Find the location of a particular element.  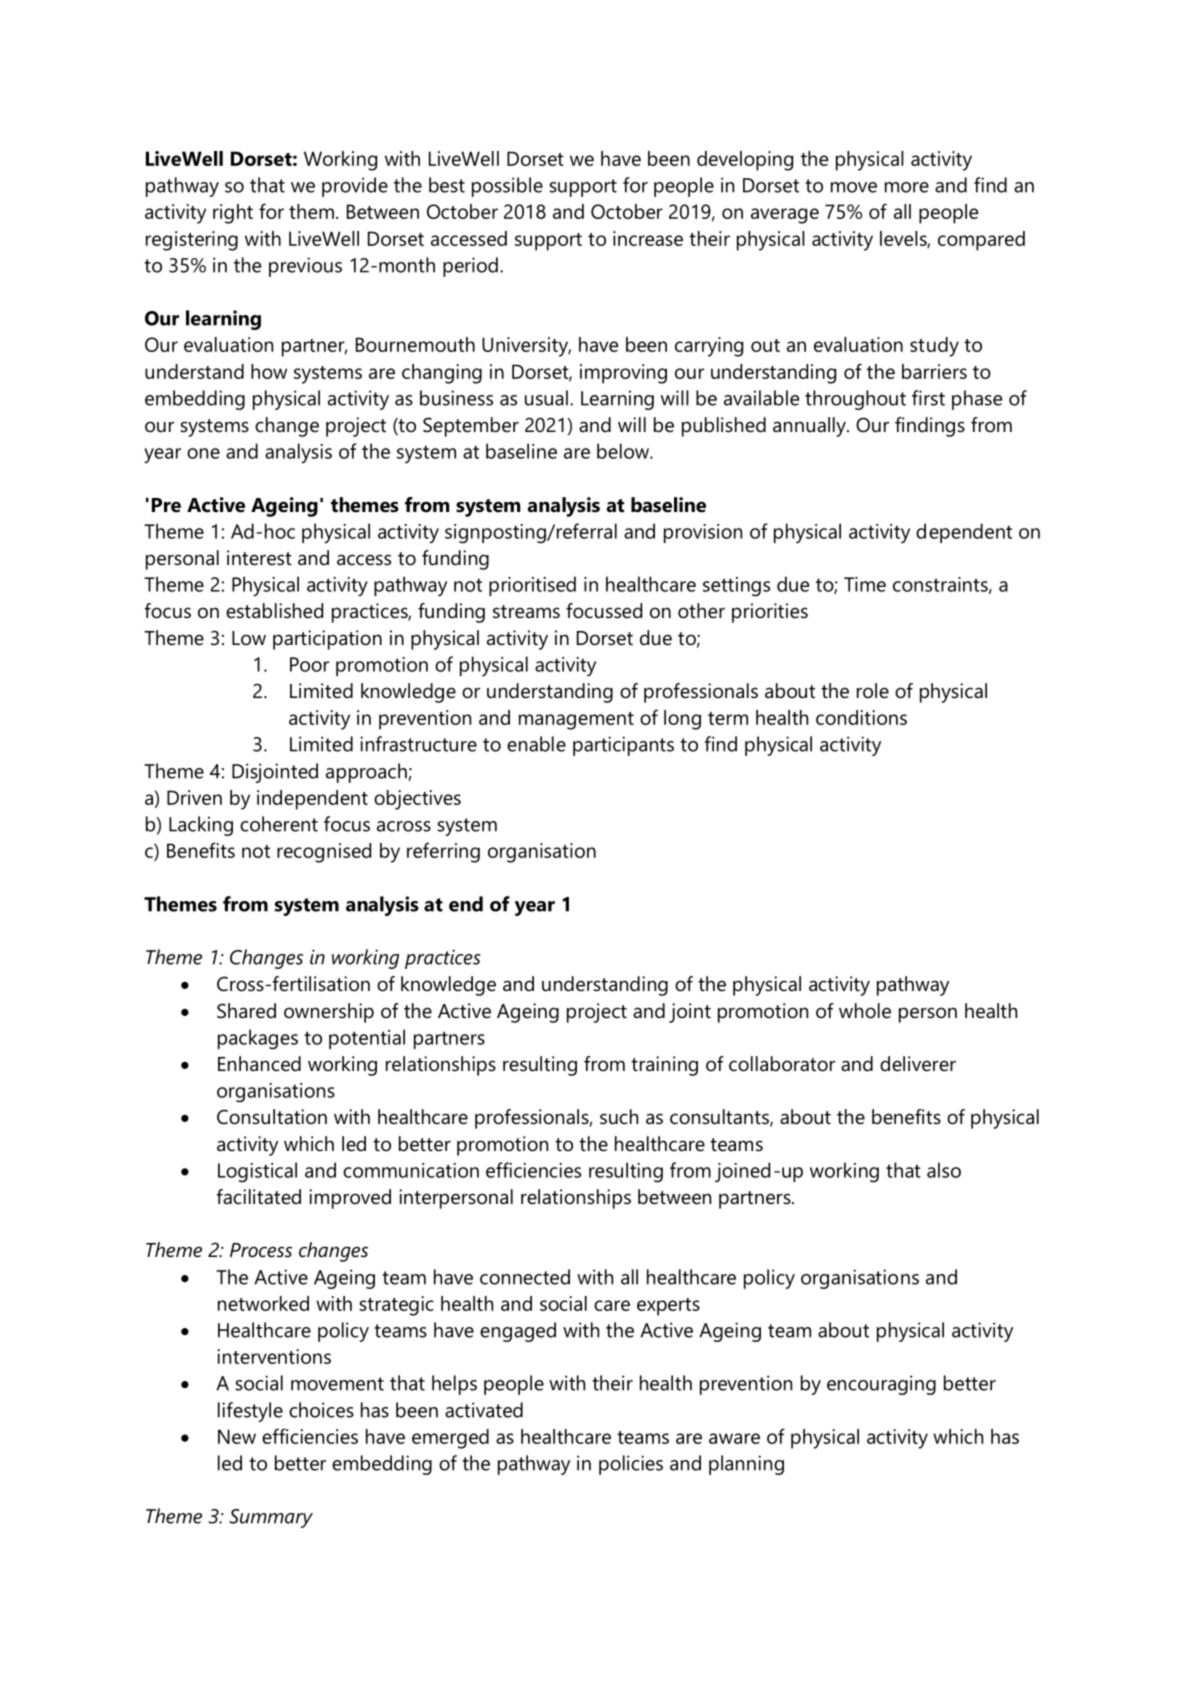

conditions is located at coordinates (861, 717).
